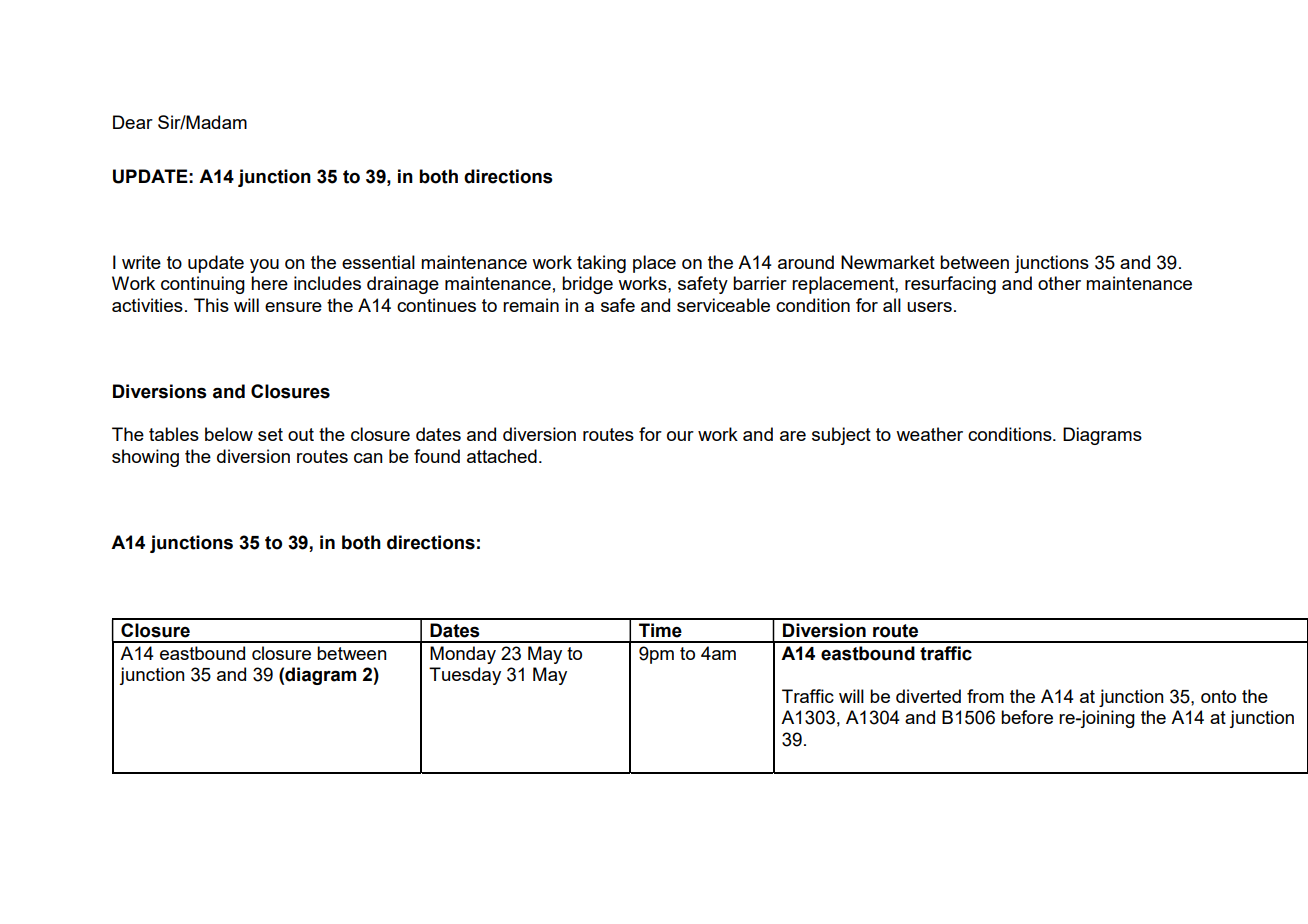 The image size is (1308, 924). Describe the element at coordinates (502, 456) in the document. I see `attached` at that location.
